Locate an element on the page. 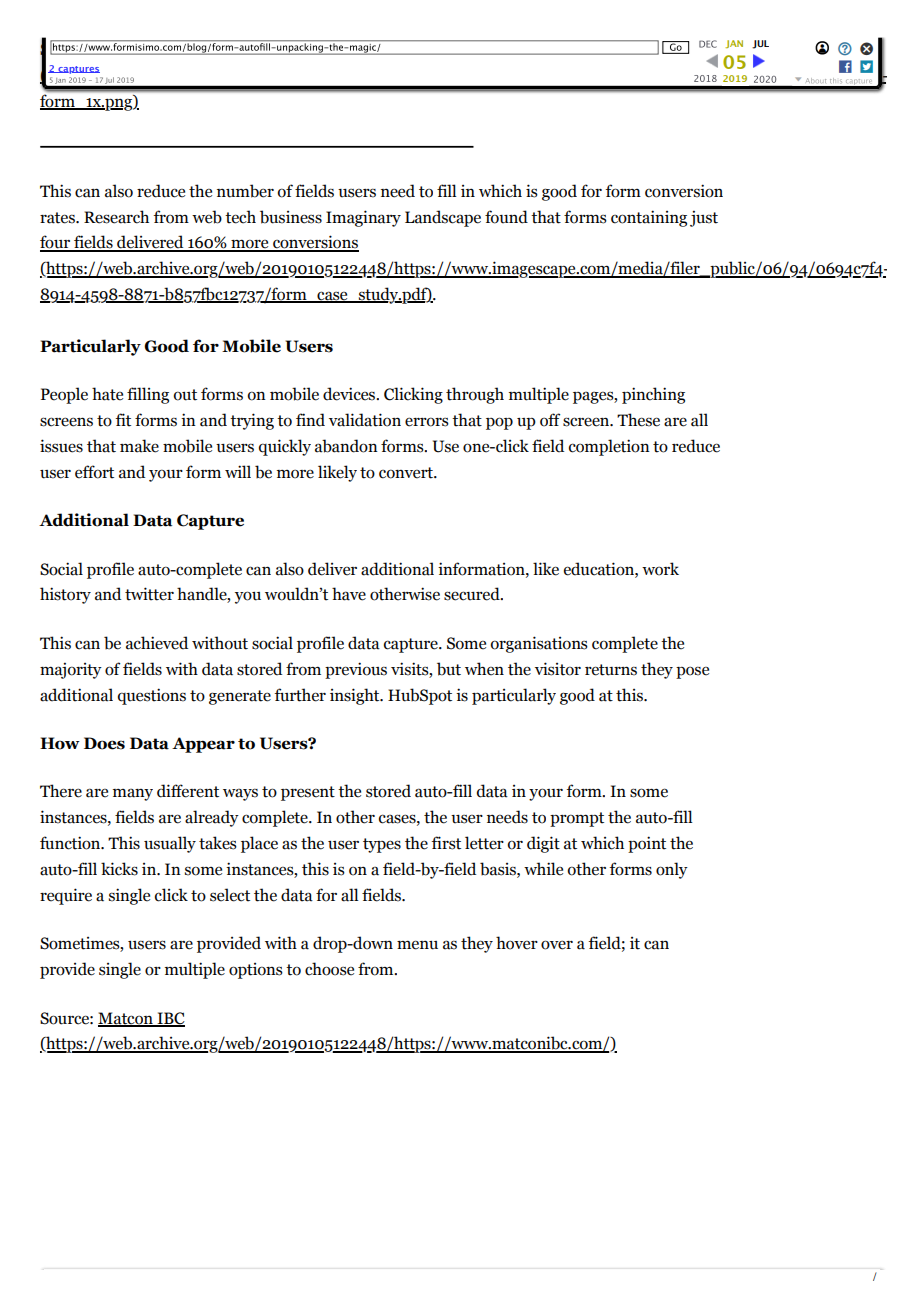  number is located at coordinates (245, 191).
